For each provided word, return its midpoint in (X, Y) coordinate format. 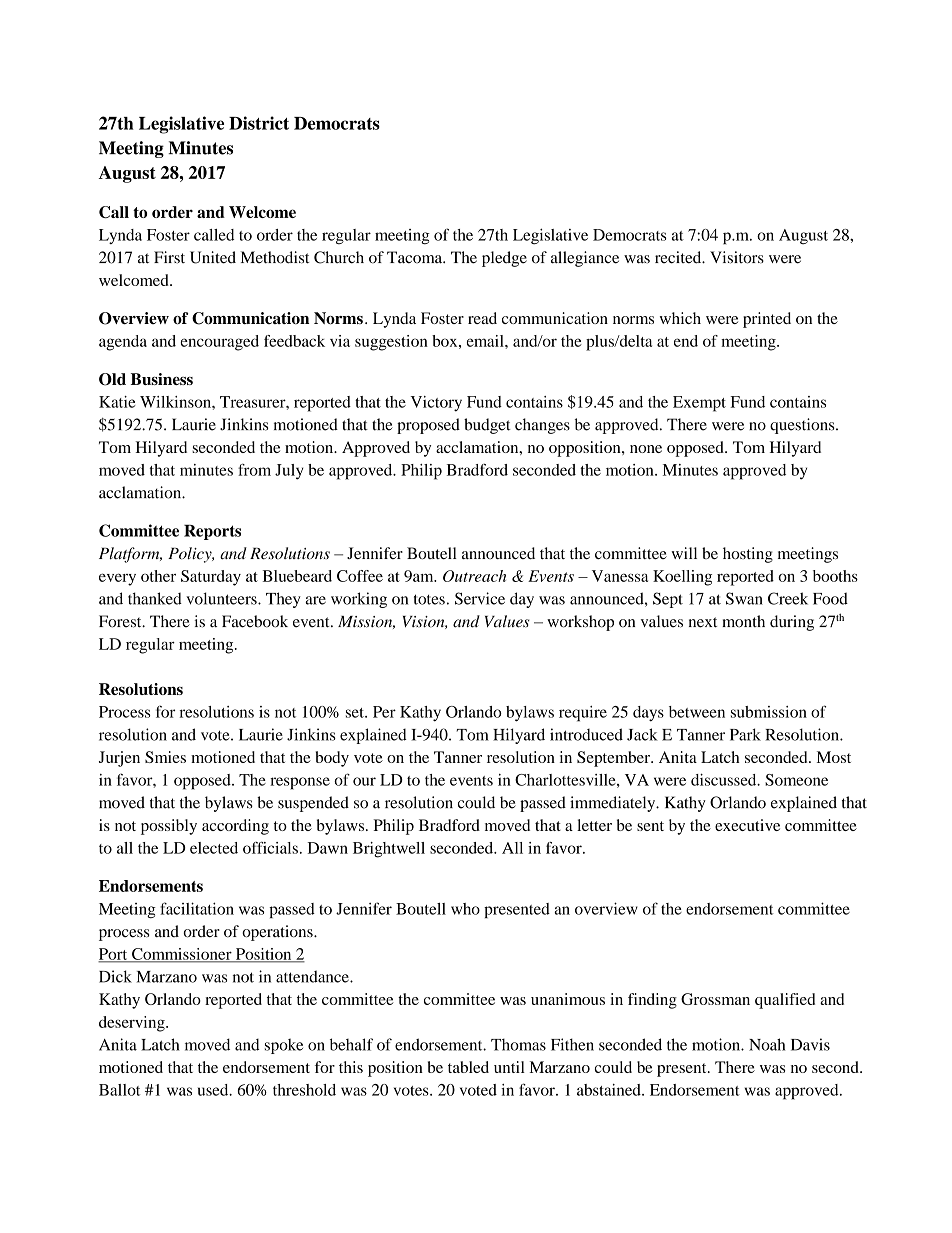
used (214, 1090)
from (254, 469)
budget (487, 426)
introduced (586, 734)
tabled (468, 1067)
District (259, 123)
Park (745, 734)
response (300, 783)
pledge (504, 259)
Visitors (737, 257)
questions (803, 426)
